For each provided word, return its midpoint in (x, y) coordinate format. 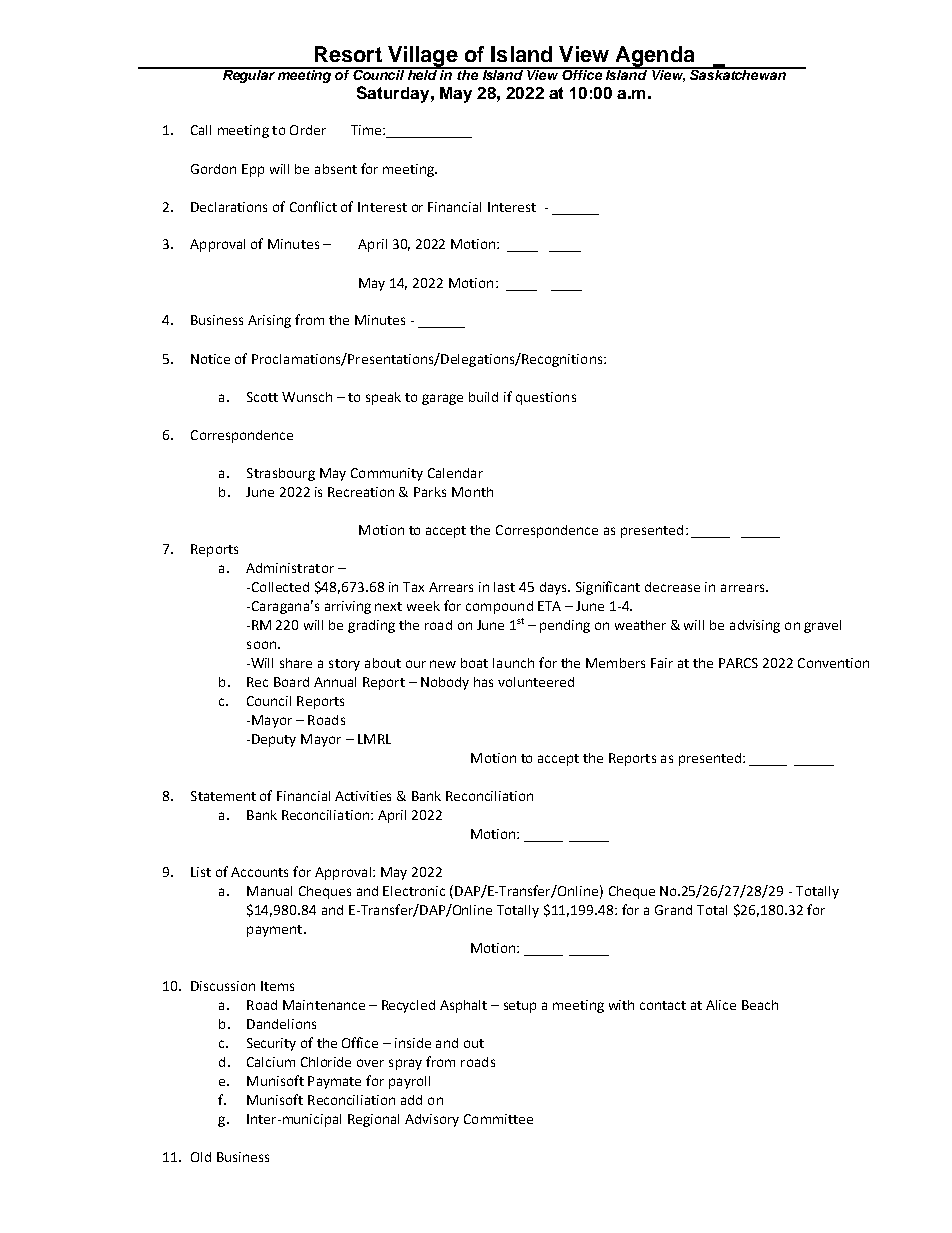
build (483, 397)
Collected (279, 587)
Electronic (414, 891)
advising (755, 626)
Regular (249, 75)
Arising (269, 321)
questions (546, 398)
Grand (673, 910)
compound (499, 607)
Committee (498, 1119)
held (423, 73)
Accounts (259, 872)
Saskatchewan (738, 73)
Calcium (271, 1062)
